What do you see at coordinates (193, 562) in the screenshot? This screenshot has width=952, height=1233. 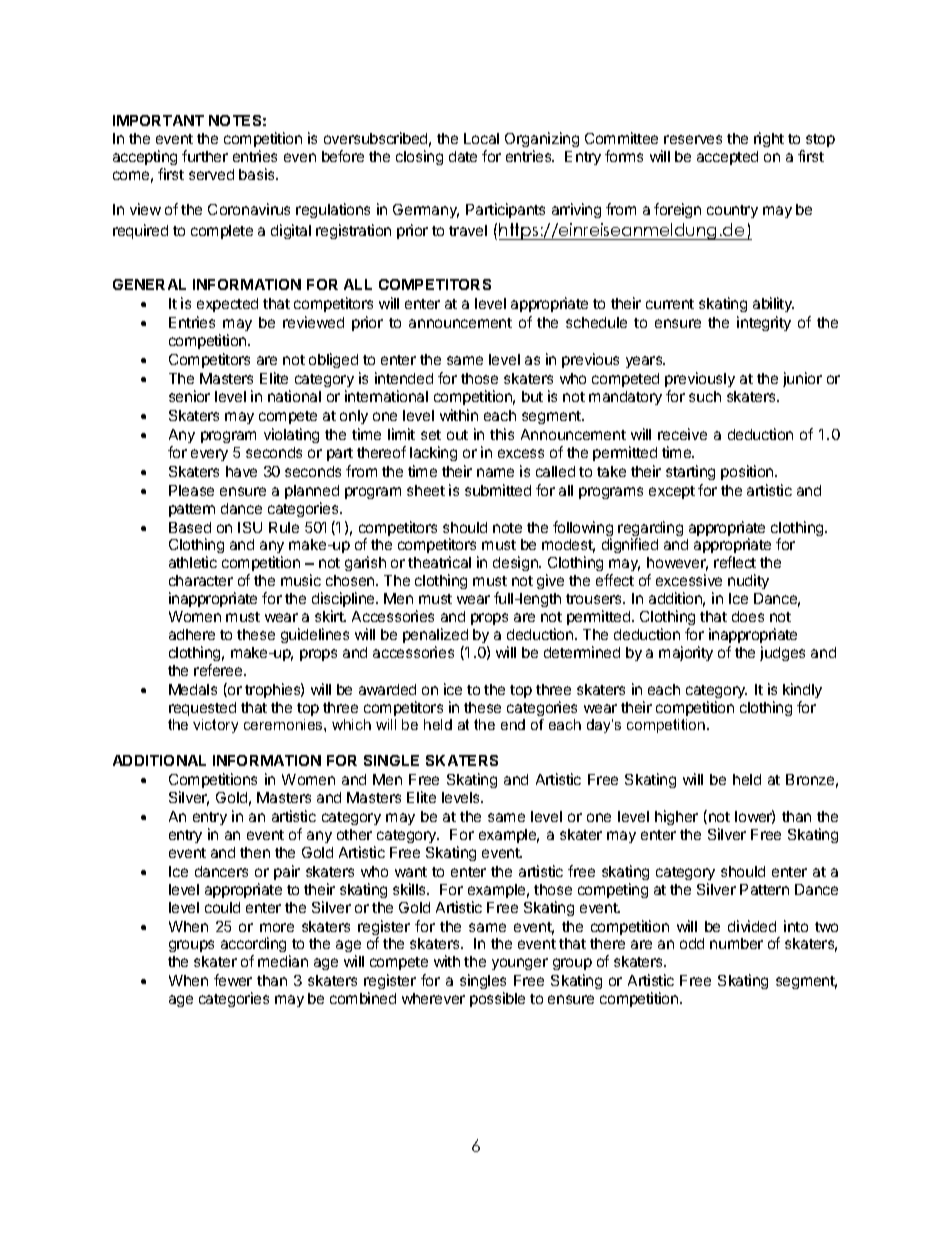 I see `athletic` at bounding box center [193, 562].
